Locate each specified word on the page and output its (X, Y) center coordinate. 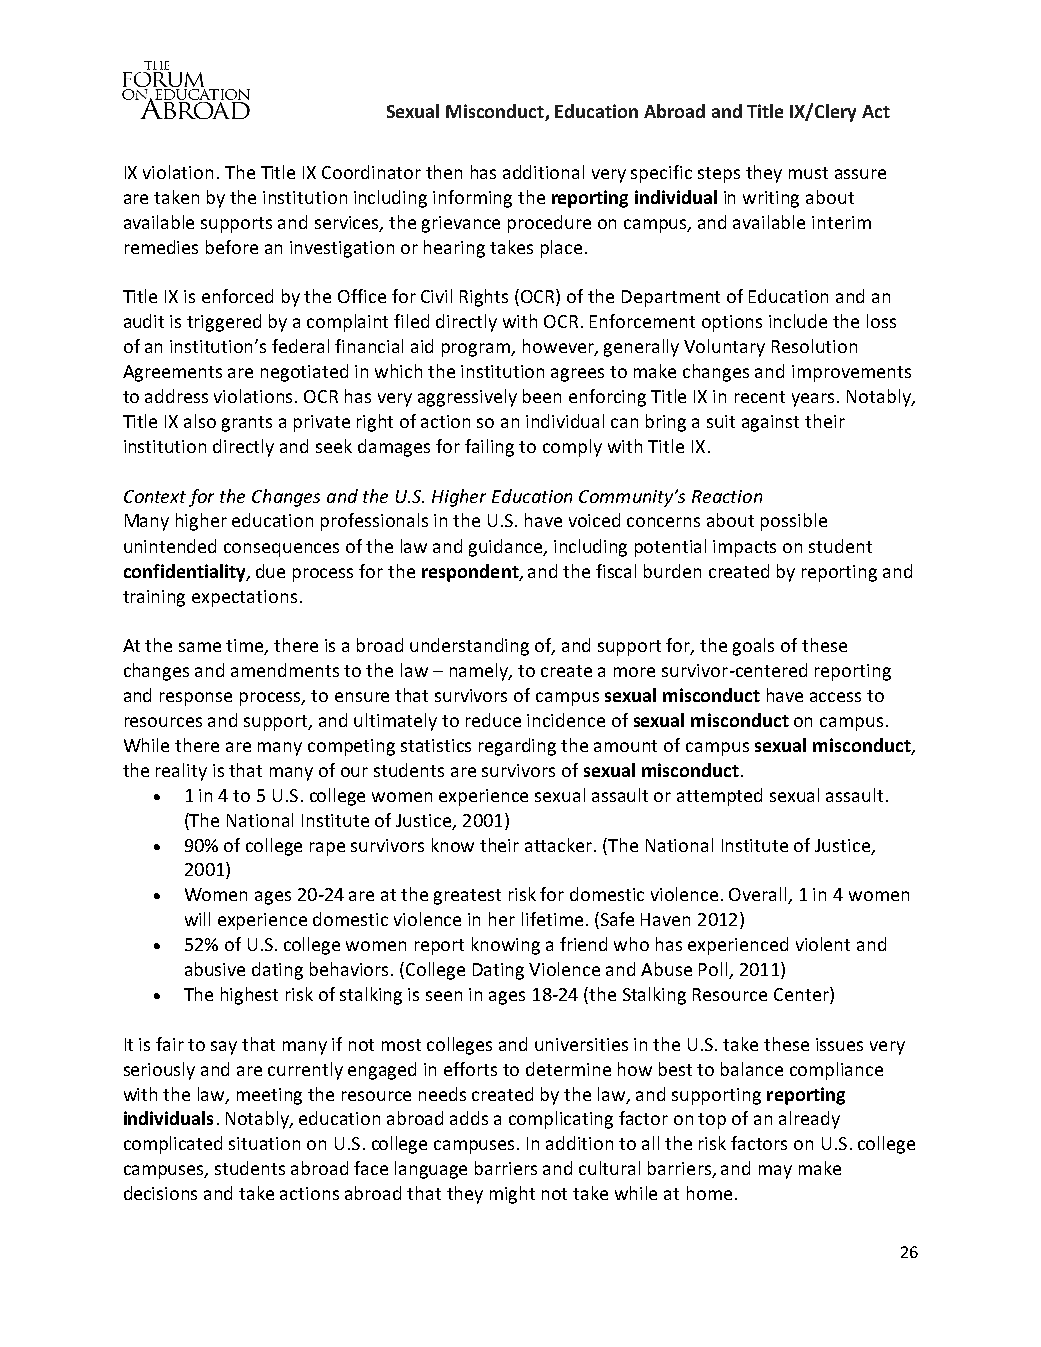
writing (771, 199)
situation (264, 1143)
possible (794, 522)
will (197, 919)
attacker (560, 845)
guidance (507, 548)
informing (472, 199)
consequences (281, 550)
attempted (719, 797)
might (512, 1195)
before (232, 247)
